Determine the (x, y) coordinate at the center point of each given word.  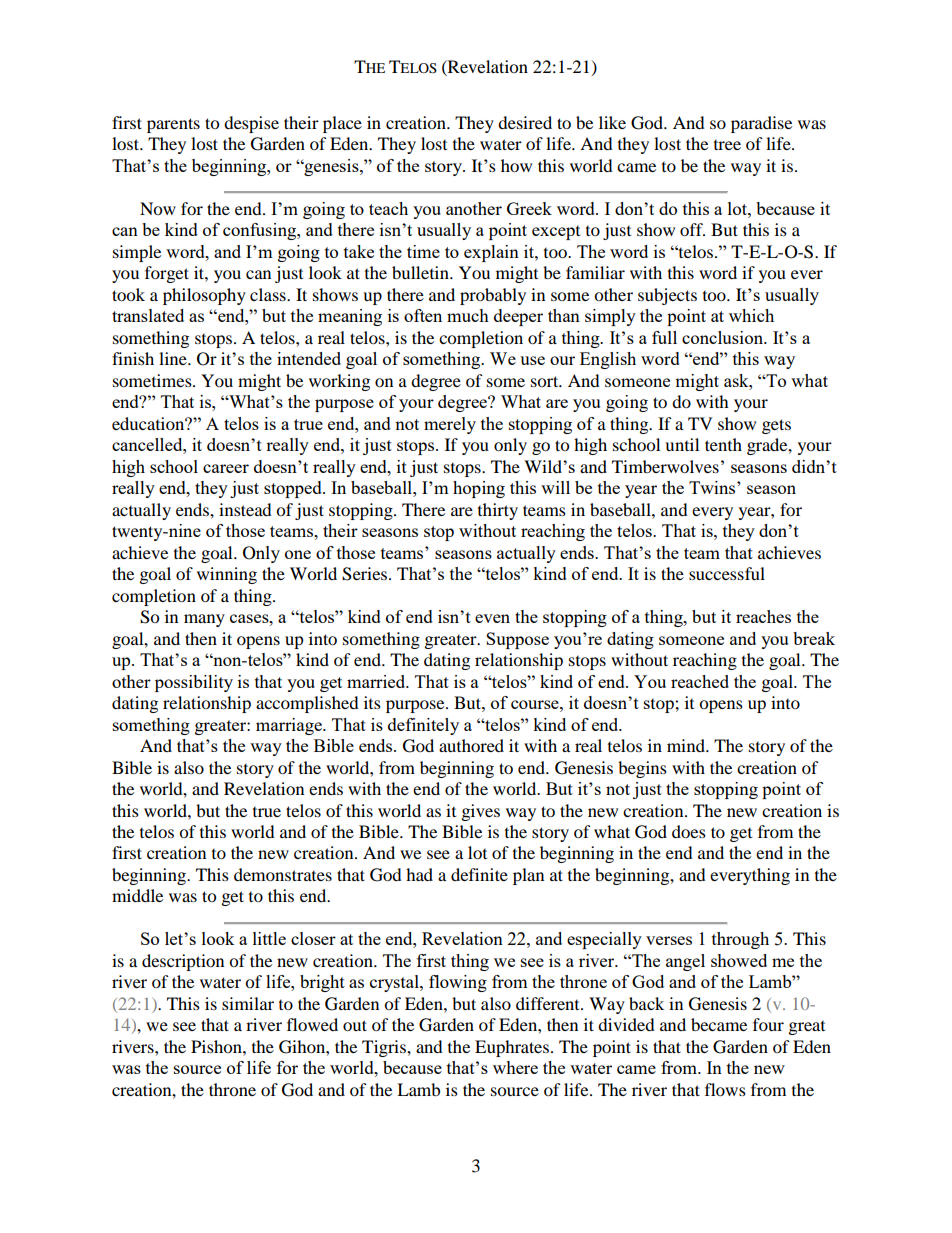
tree (727, 145)
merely (450, 425)
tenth (723, 444)
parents (173, 125)
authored (471, 745)
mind (687, 745)
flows (725, 1089)
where (515, 1067)
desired (525, 122)
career (226, 468)
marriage (290, 726)
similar (248, 1003)
